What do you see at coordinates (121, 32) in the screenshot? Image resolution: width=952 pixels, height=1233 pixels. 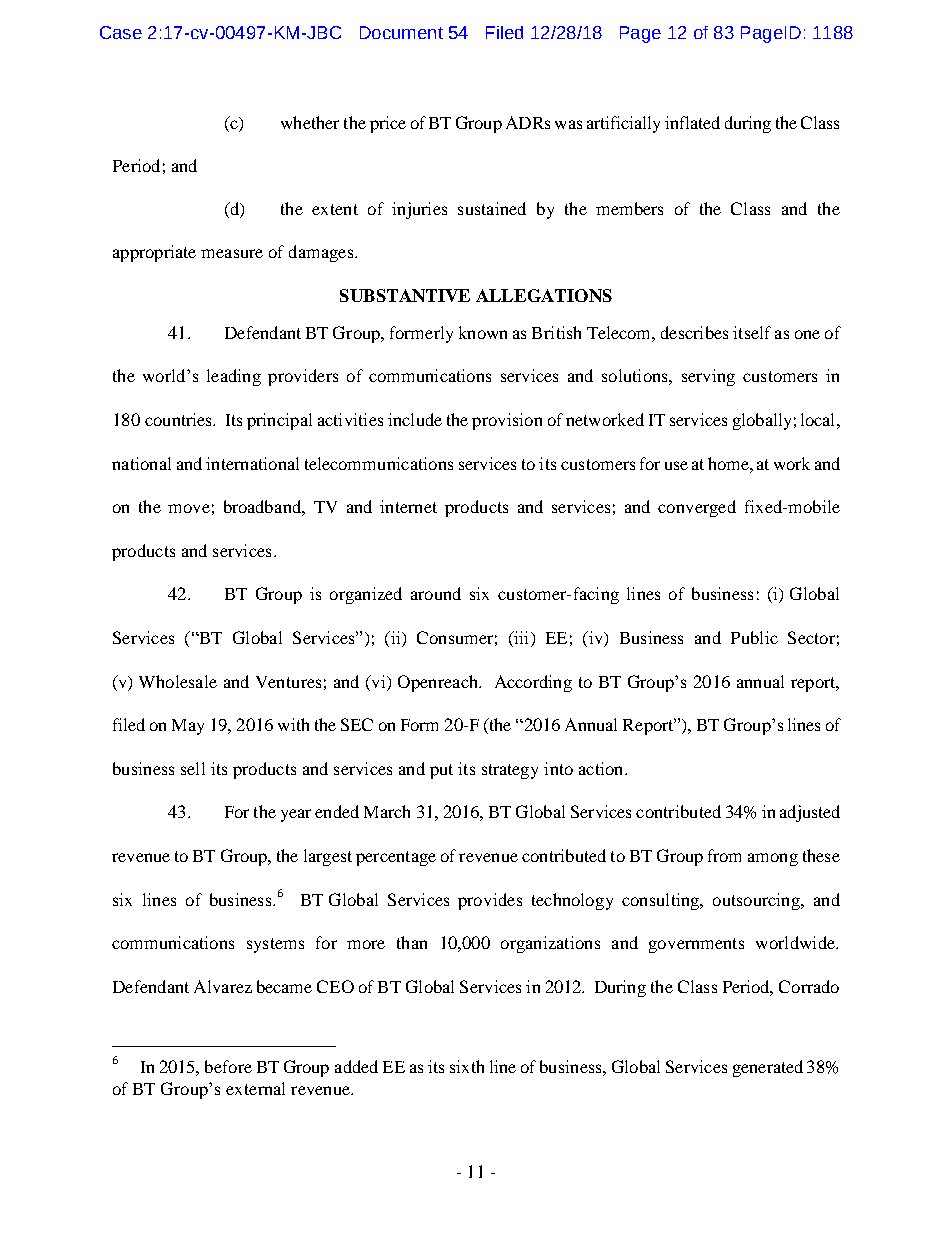 I see `Case` at bounding box center [121, 32].
